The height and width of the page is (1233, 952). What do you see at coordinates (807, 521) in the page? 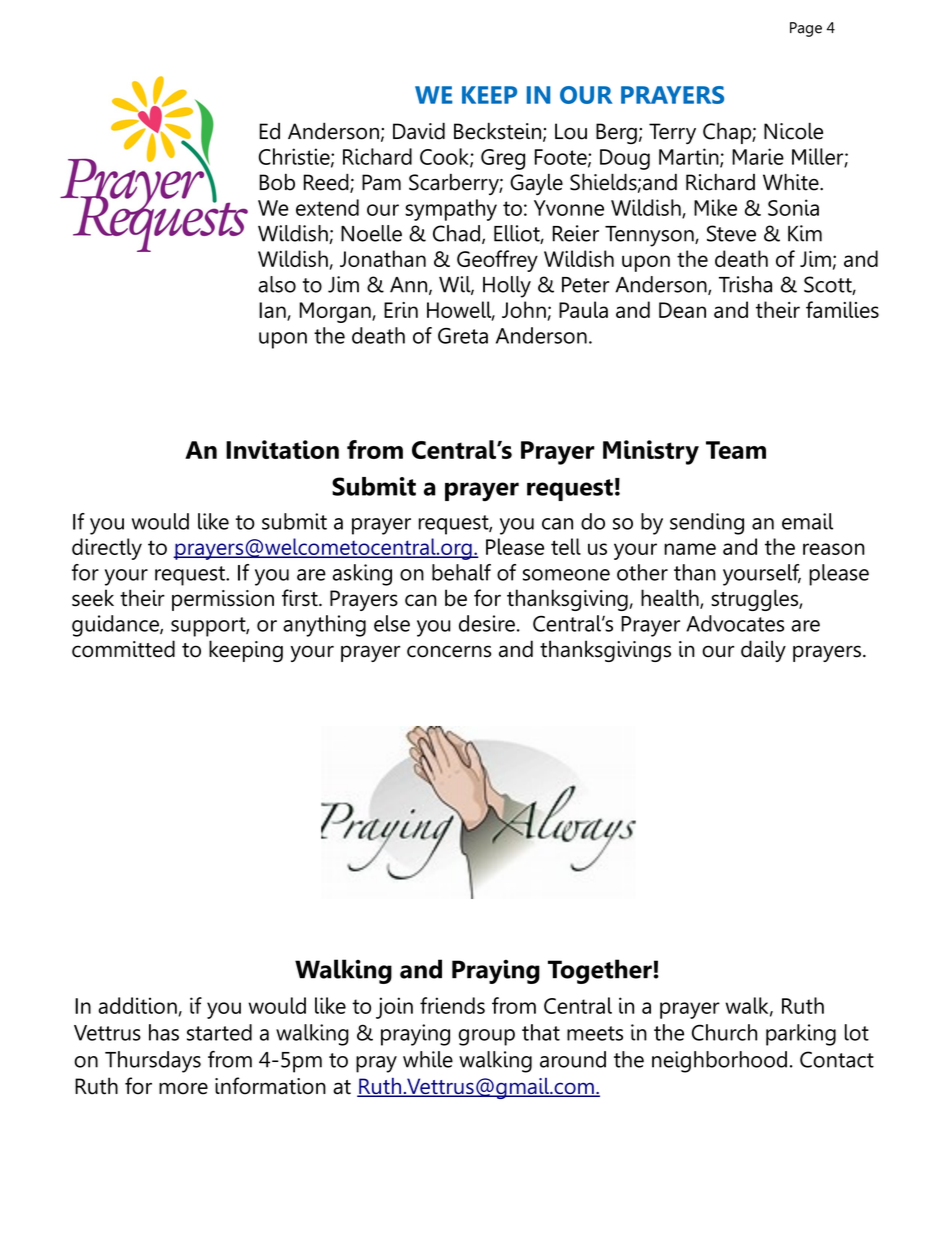
I see `email` at bounding box center [807, 521].
